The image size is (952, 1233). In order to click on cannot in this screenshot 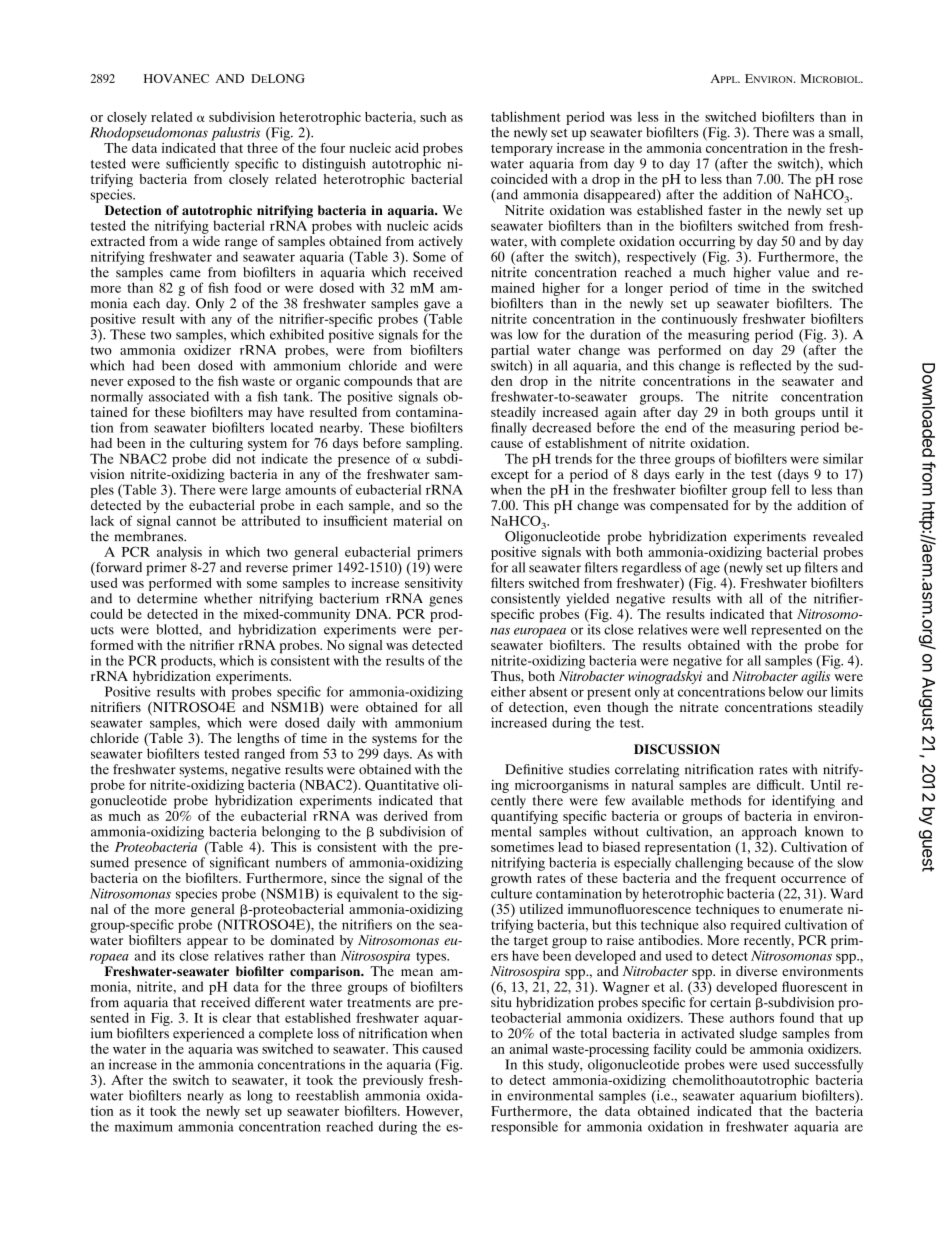, I will do `click(196, 521)`.
